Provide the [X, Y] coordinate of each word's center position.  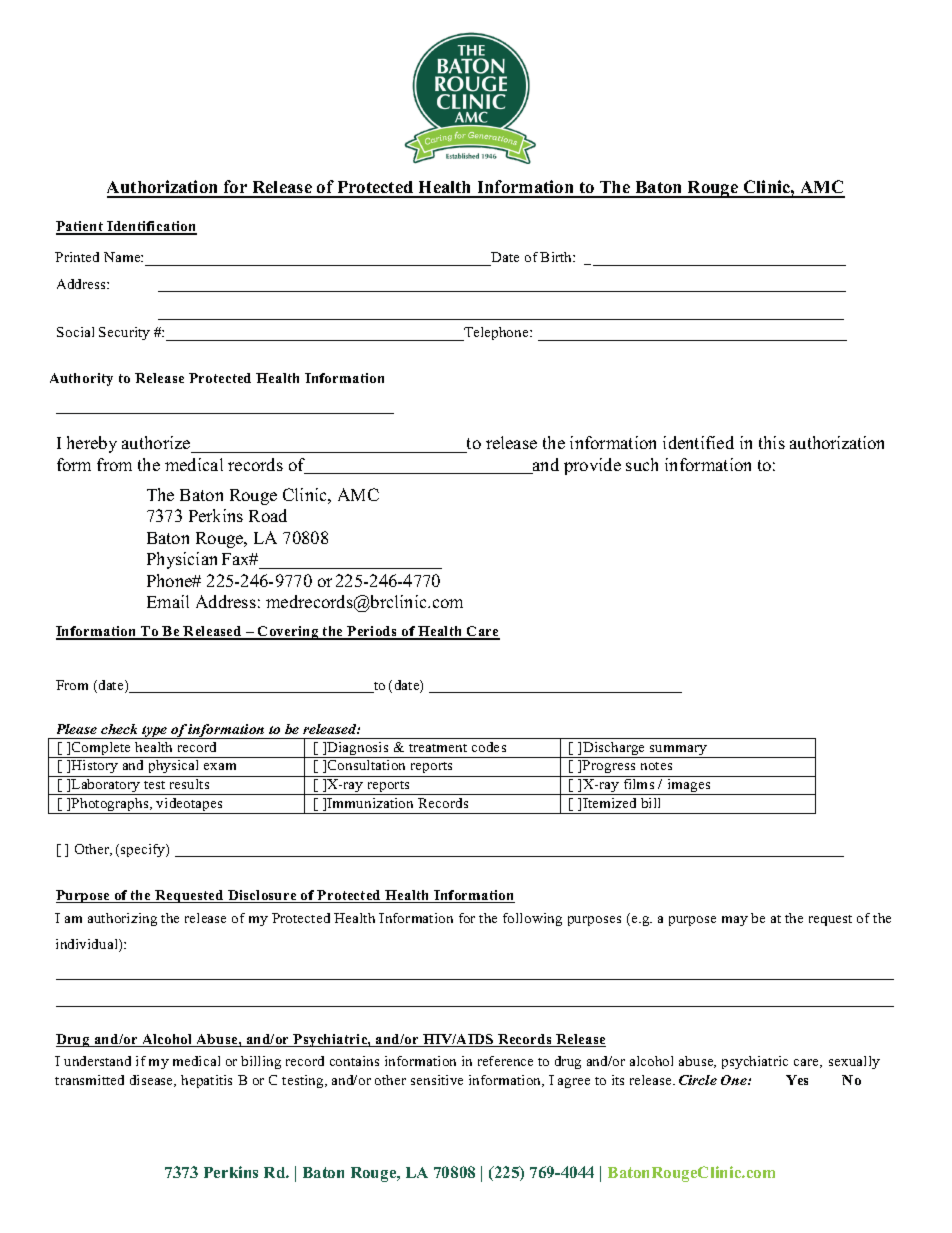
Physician [182, 560]
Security [124, 333]
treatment [438, 748]
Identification [151, 227]
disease [153, 1081]
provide [592, 466]
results [189, 784]
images [689, 787]
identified [698, 442]
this [772, 442]
